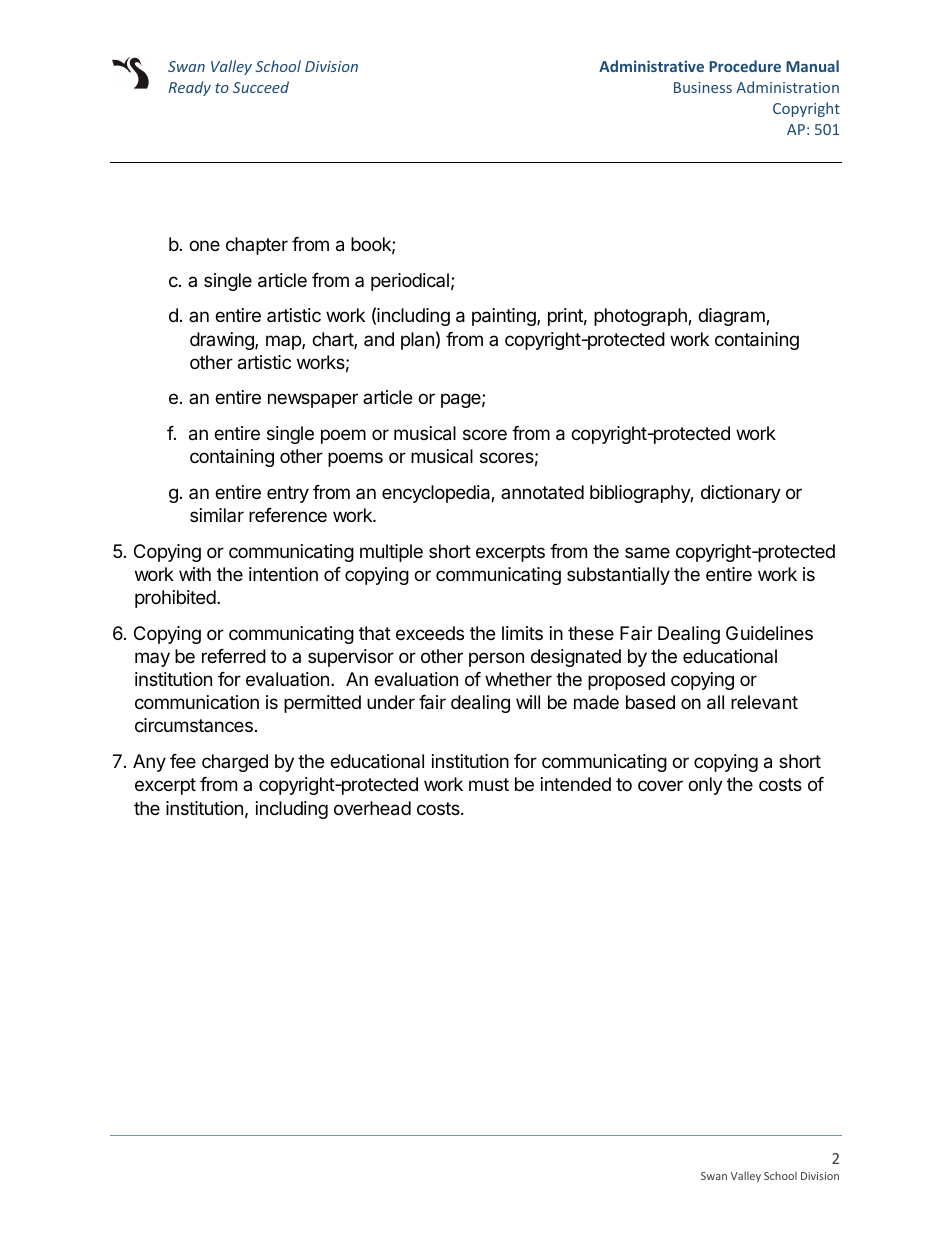 This screenshot has width=952, height=1233. What do you see at coordinates (741, 494) in the screenshot?
I see `dictionary` at bounding box center [741, 494].
